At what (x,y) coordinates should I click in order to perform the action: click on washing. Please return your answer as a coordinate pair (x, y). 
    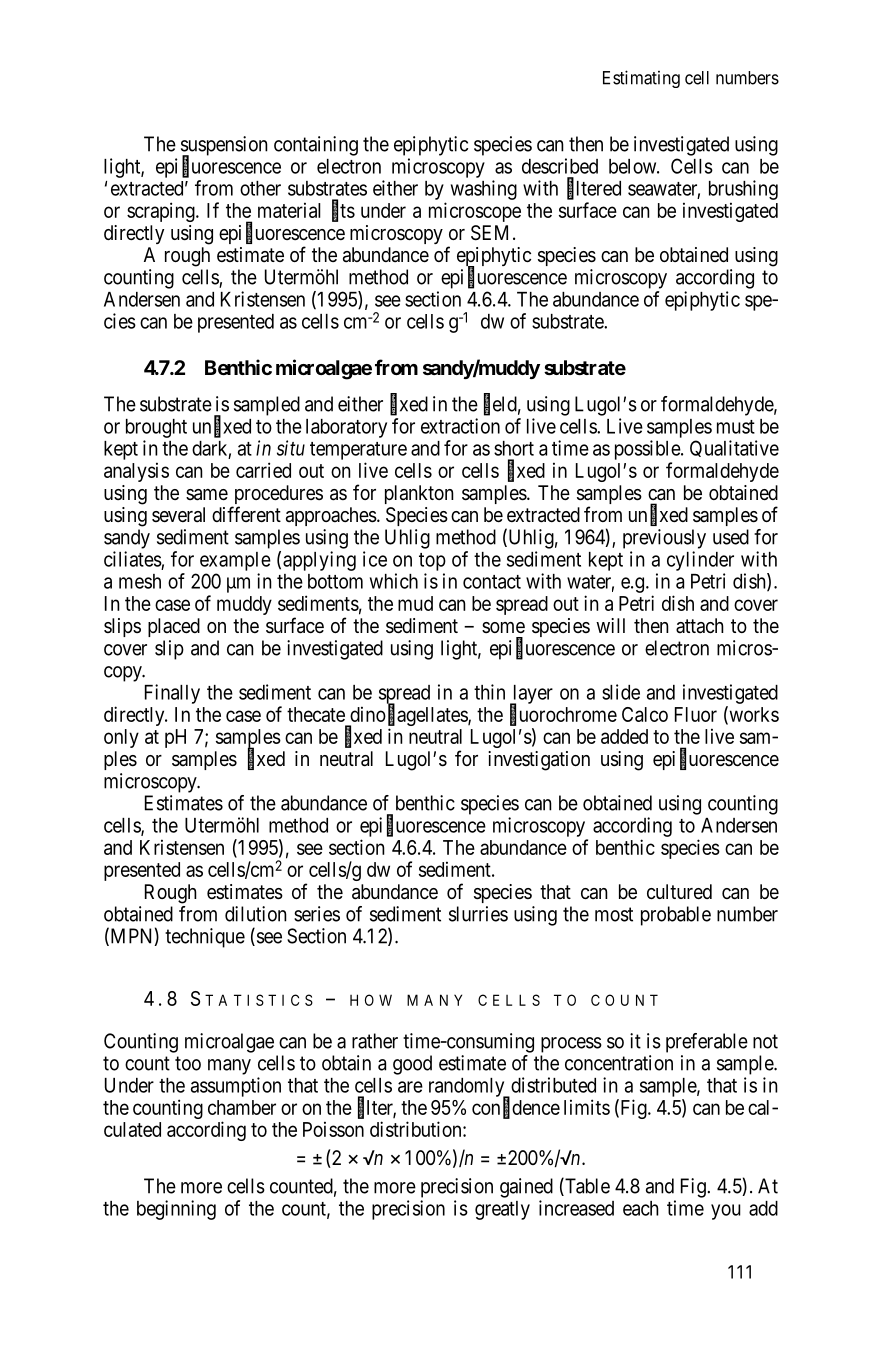
    Looking at the image, I should click on (484, 190).
